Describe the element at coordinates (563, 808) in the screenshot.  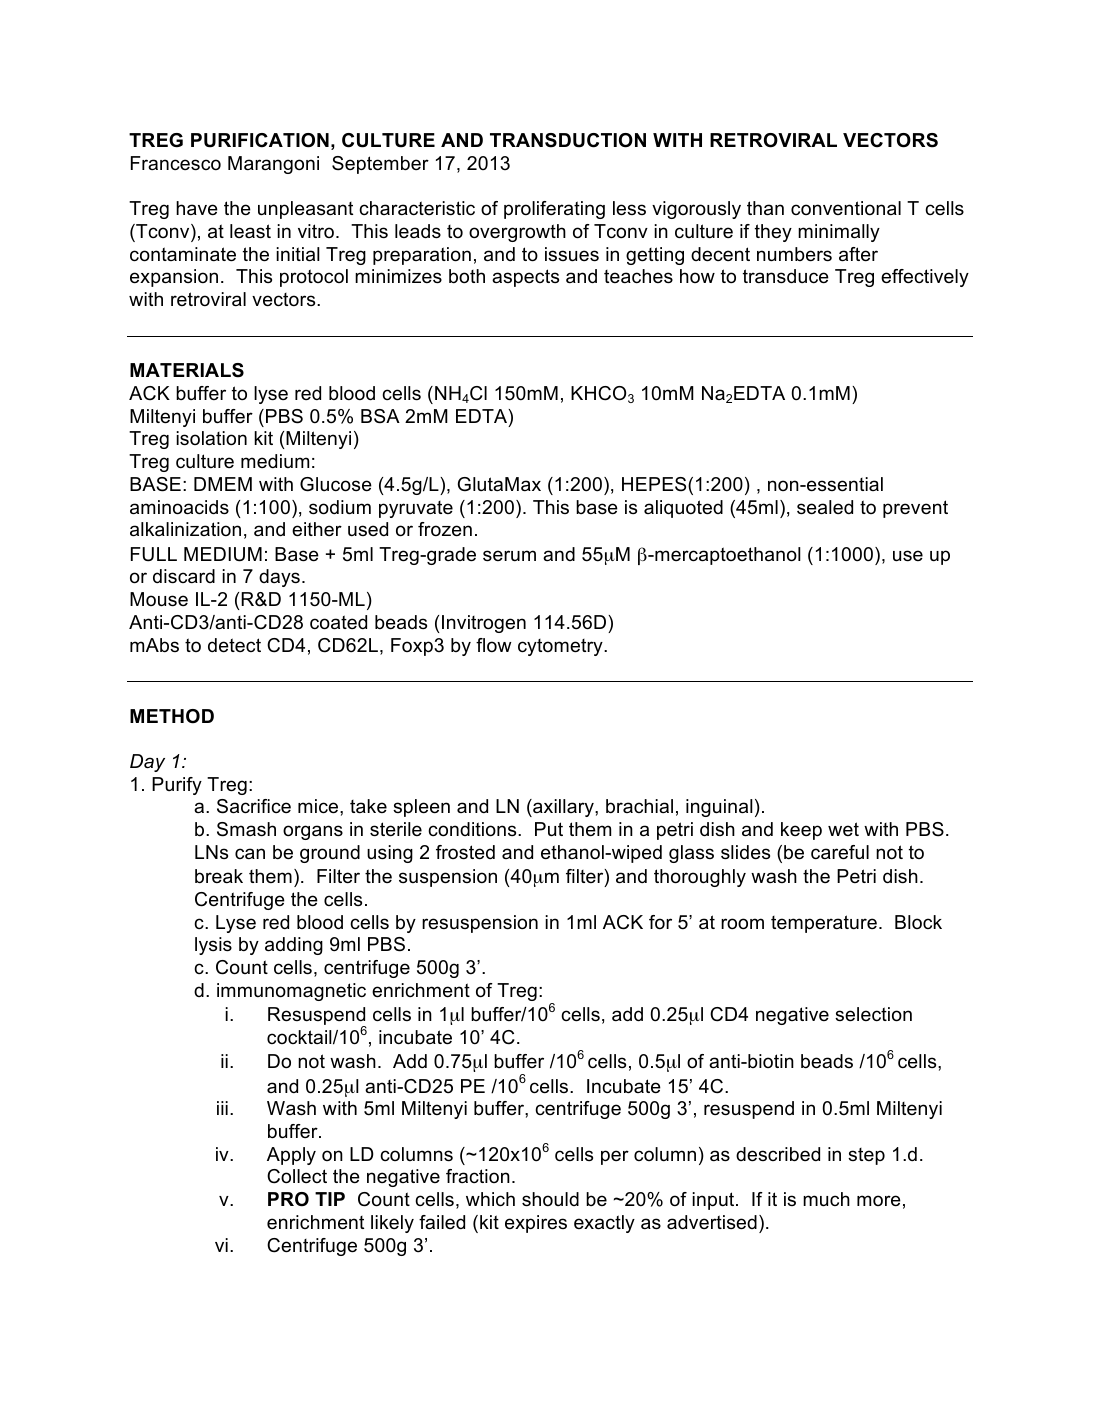
I see `axillary` at that location.
